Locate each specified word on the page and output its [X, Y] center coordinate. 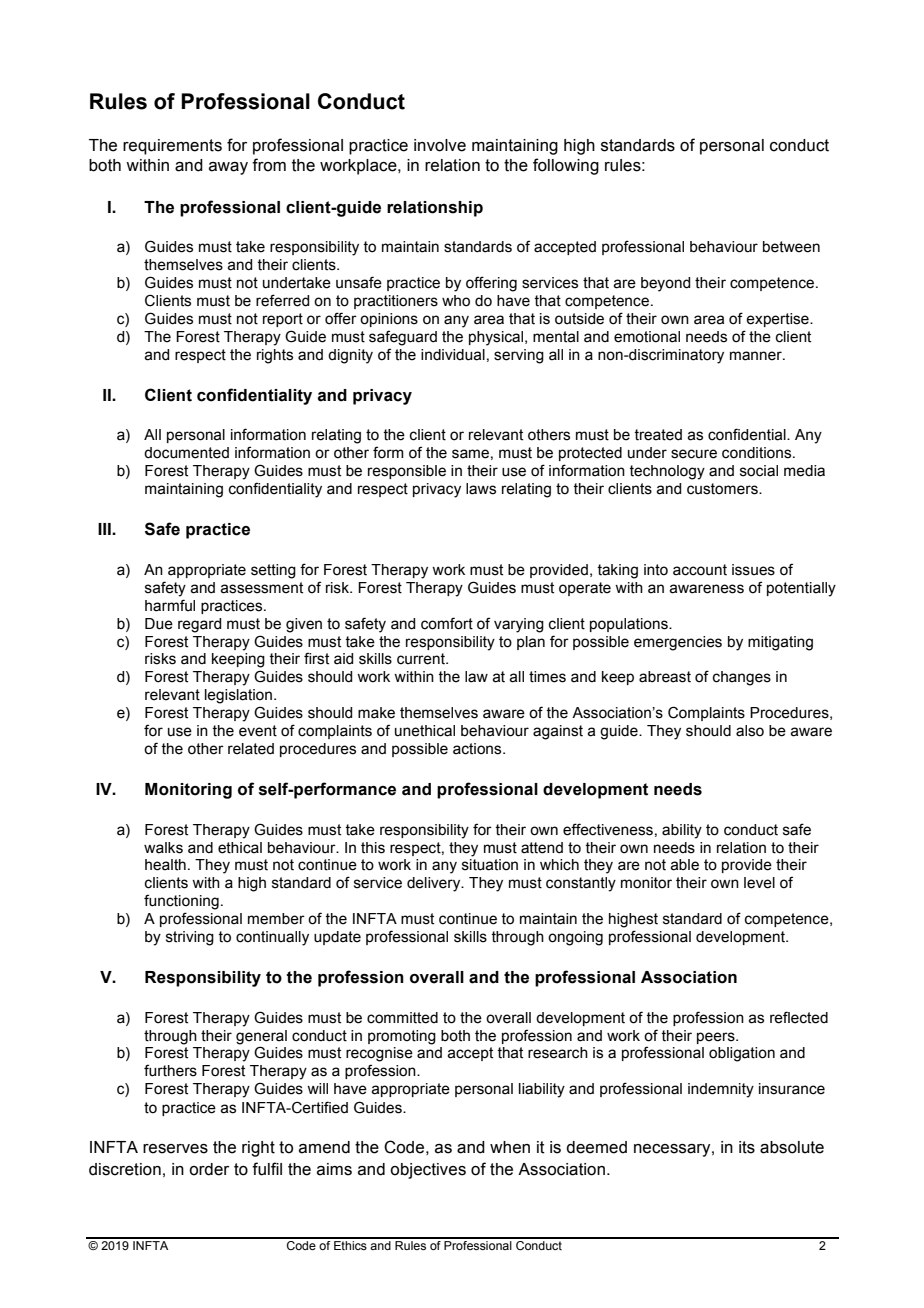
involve [440, 145]
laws [481, 489]
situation [490, 865]
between [791, 247]
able [684, 865]
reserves [175, 1149]
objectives [428, 1171]
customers [723, 489]
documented [186, 453]
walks [163, 848]
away [228, 168]
